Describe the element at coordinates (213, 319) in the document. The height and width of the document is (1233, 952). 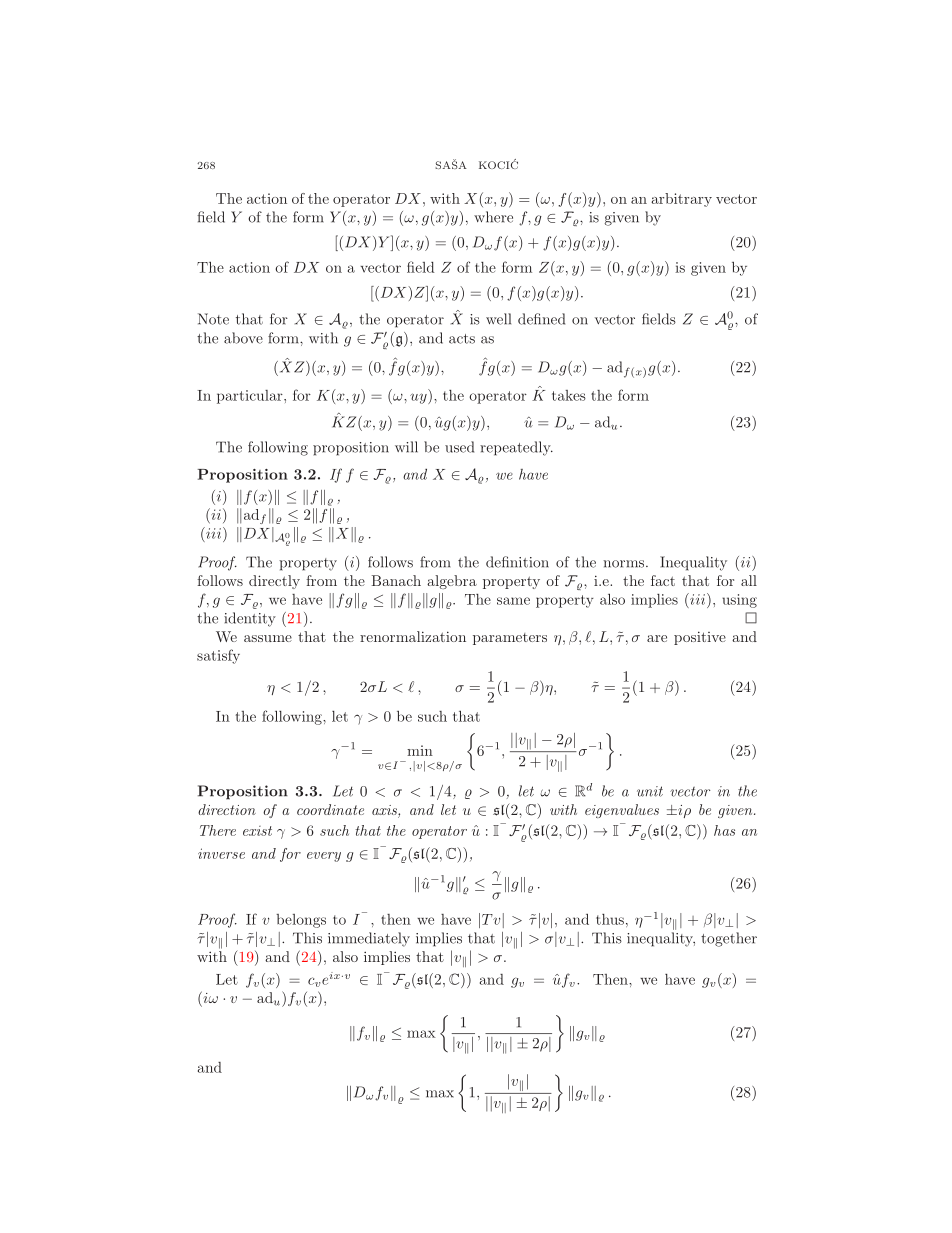
I see `Note` at that location.
